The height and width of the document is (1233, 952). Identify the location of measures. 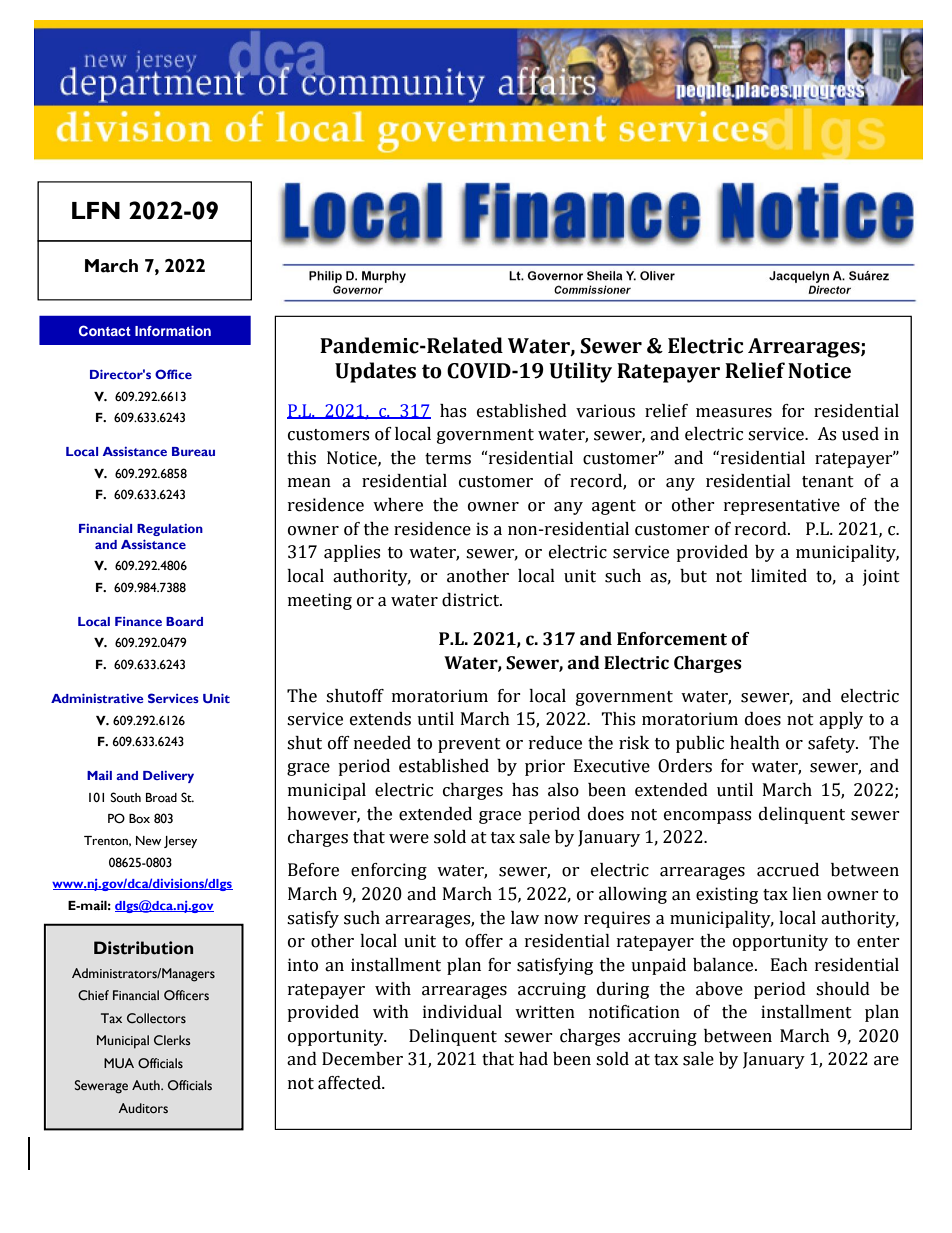
(734, 413).
